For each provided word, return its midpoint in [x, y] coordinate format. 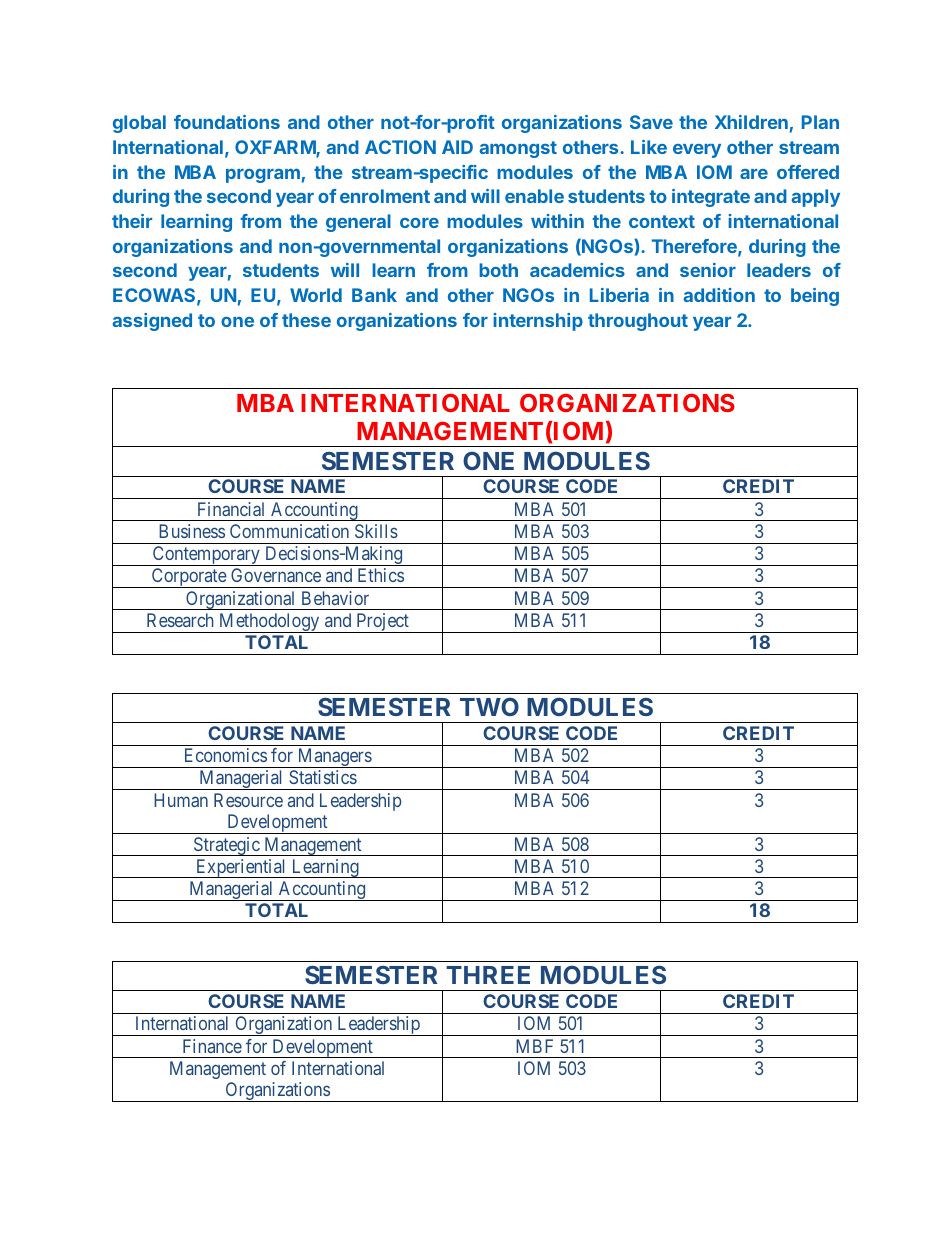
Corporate [188, 578]
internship [538, 322]
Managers [334, 758]
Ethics [381, 575]
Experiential [241, 868]
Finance [212, 1046]
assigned [152, 322]
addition [719, 295]
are [754, 174]
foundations [227, 122]
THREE [488, 975]
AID [457, 147]
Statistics [323, 777]
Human [181, 800]
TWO [489, 706]
